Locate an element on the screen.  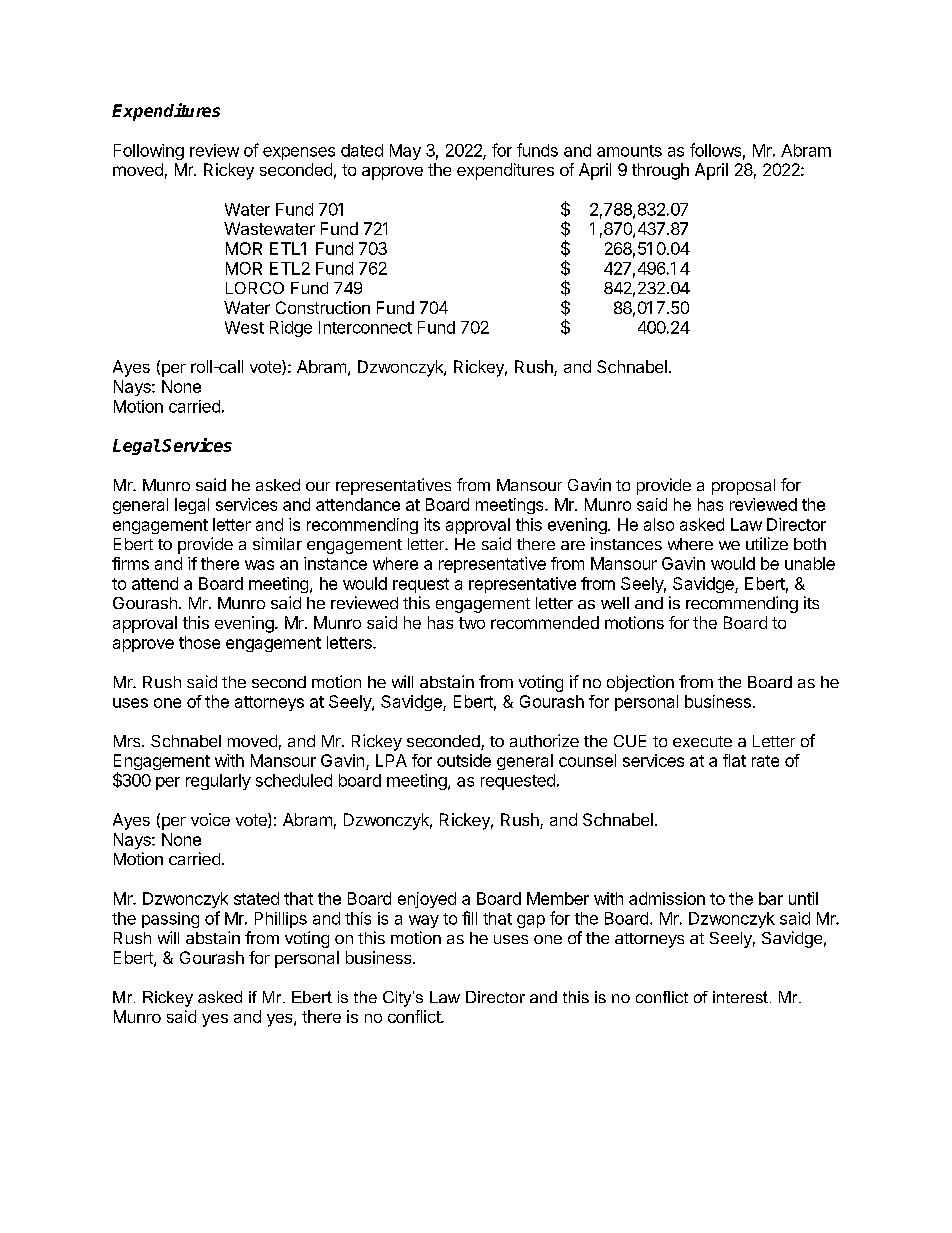
May is located at coordinates (405, 152).
